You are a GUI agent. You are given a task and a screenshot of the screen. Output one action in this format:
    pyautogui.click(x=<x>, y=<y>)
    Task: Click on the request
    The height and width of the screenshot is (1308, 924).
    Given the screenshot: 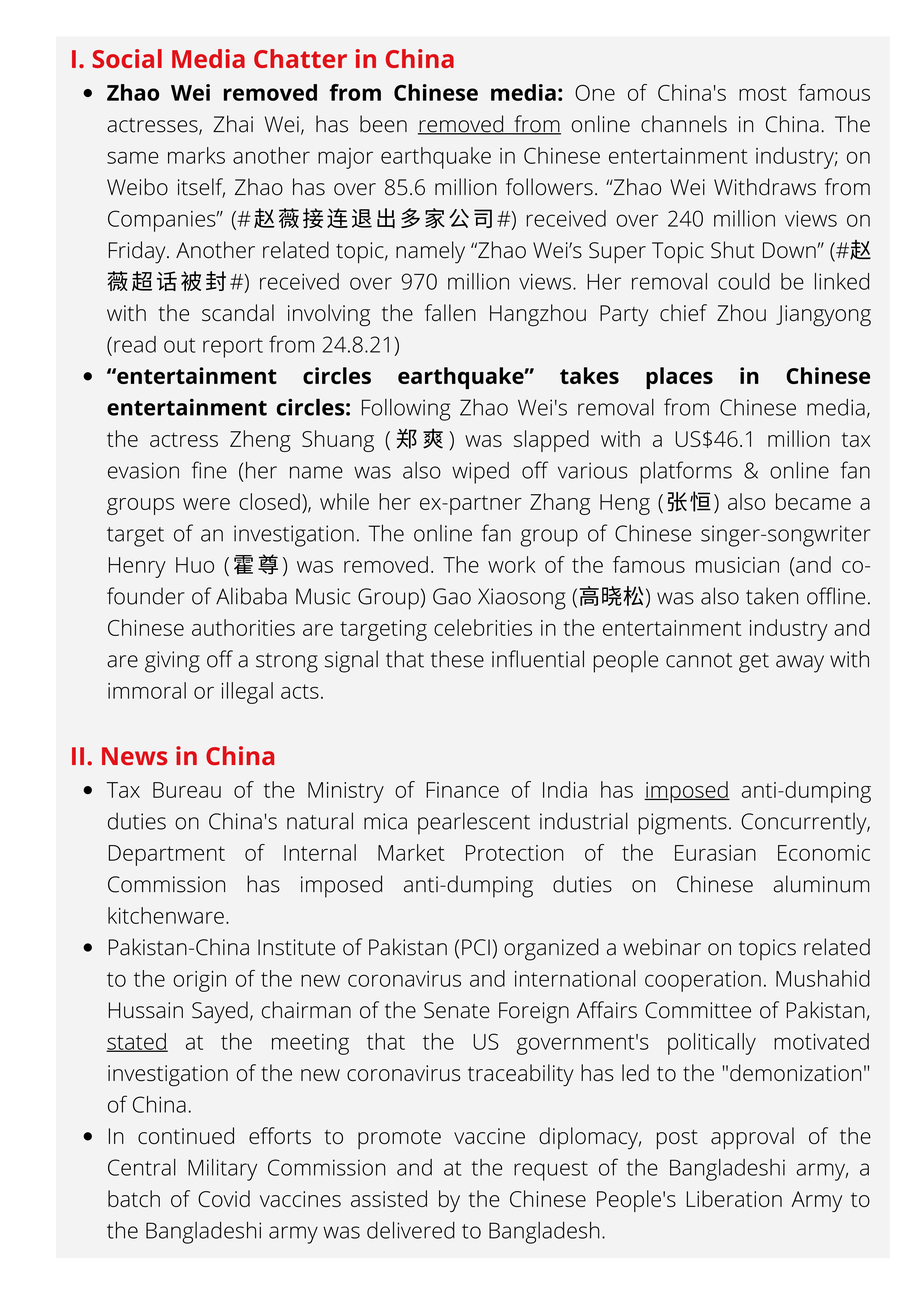 What is the action you would take?
    pyautogui.click(x=551, y=1171)
